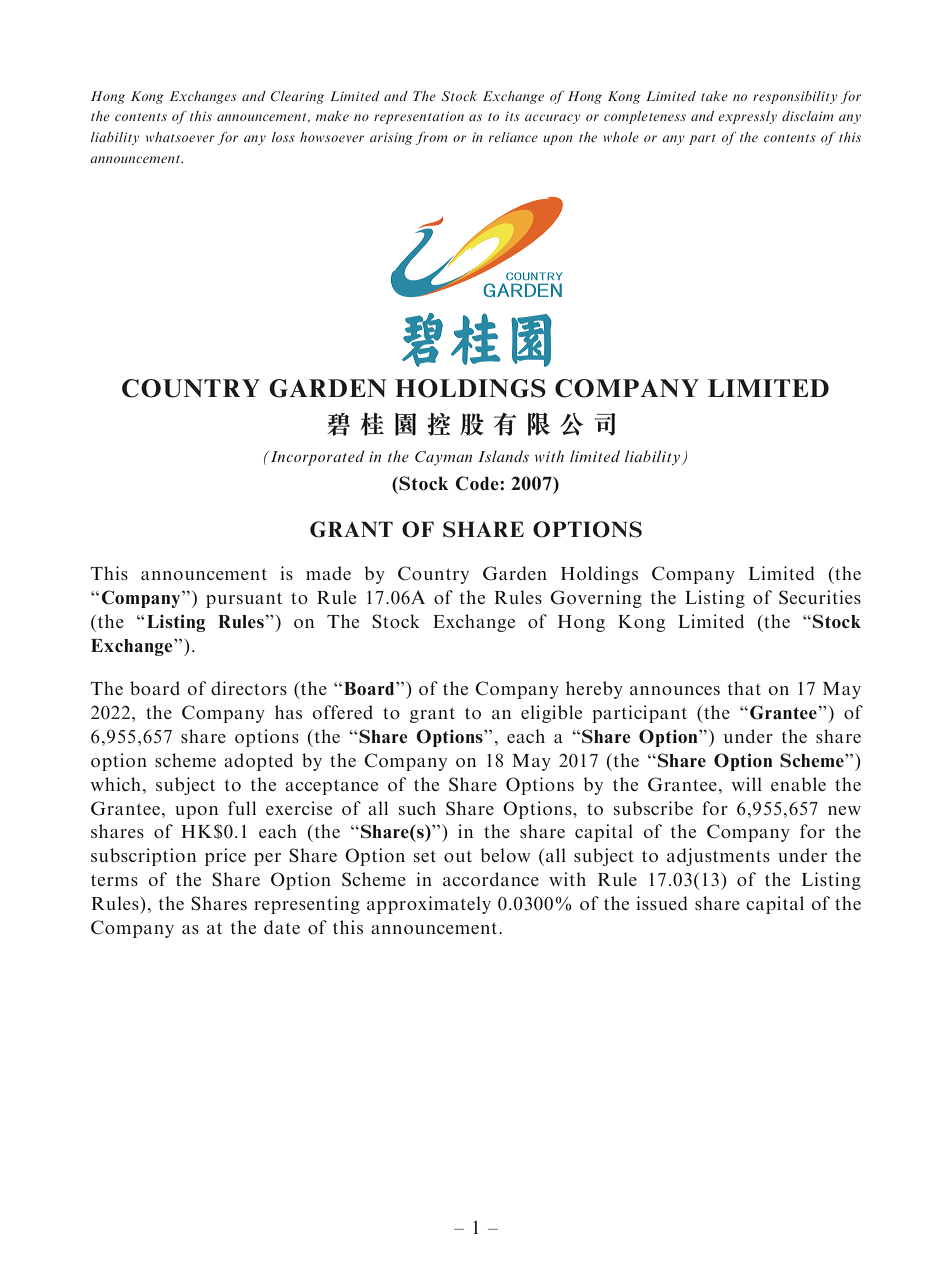 The image size is (952, 1270). Describe the element at coordinates (244, 600) in the screenshot. I see `pursuant` at that location.
